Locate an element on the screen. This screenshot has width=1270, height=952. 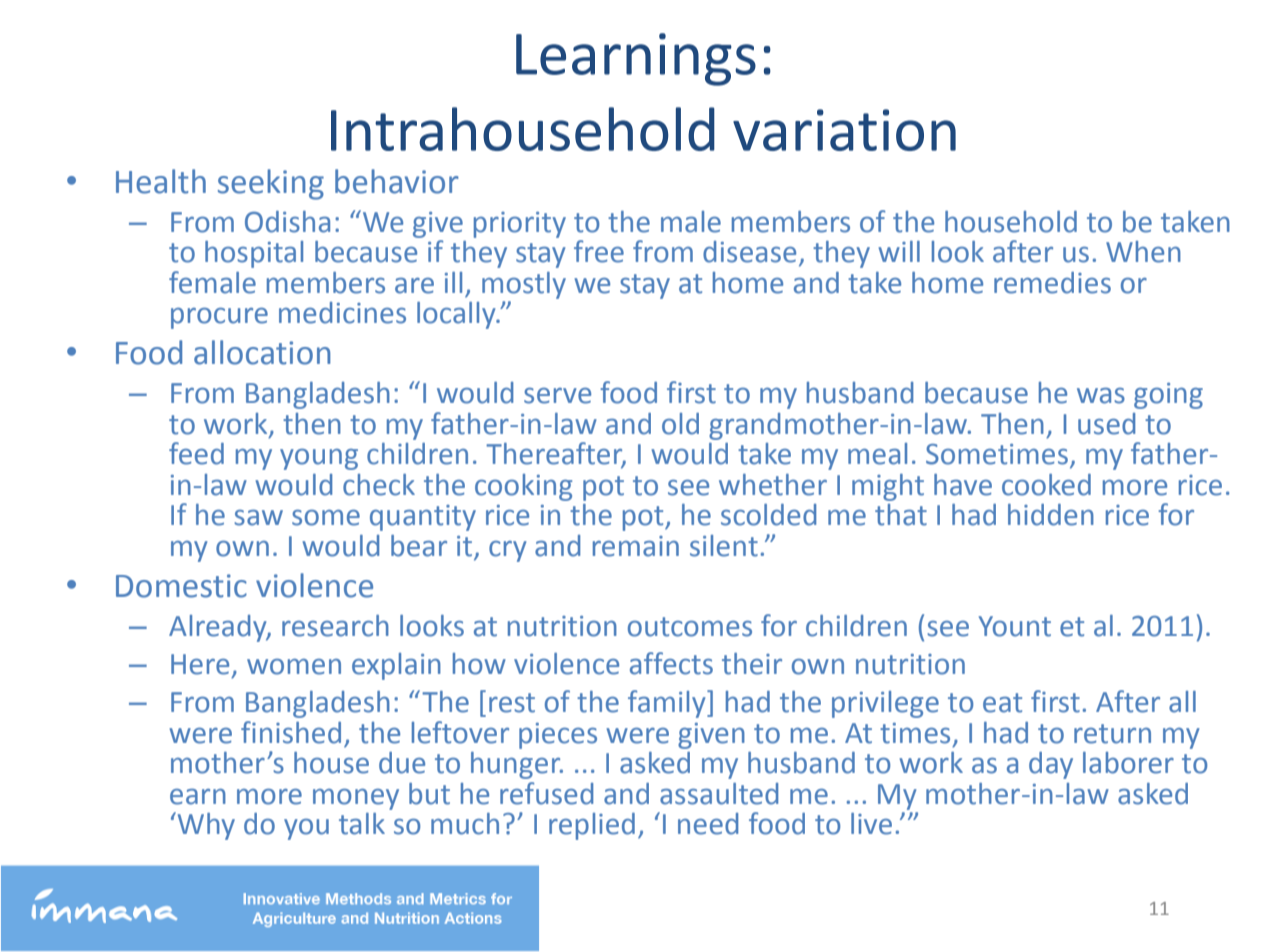
seeking is located at coordinates (271, 184).
